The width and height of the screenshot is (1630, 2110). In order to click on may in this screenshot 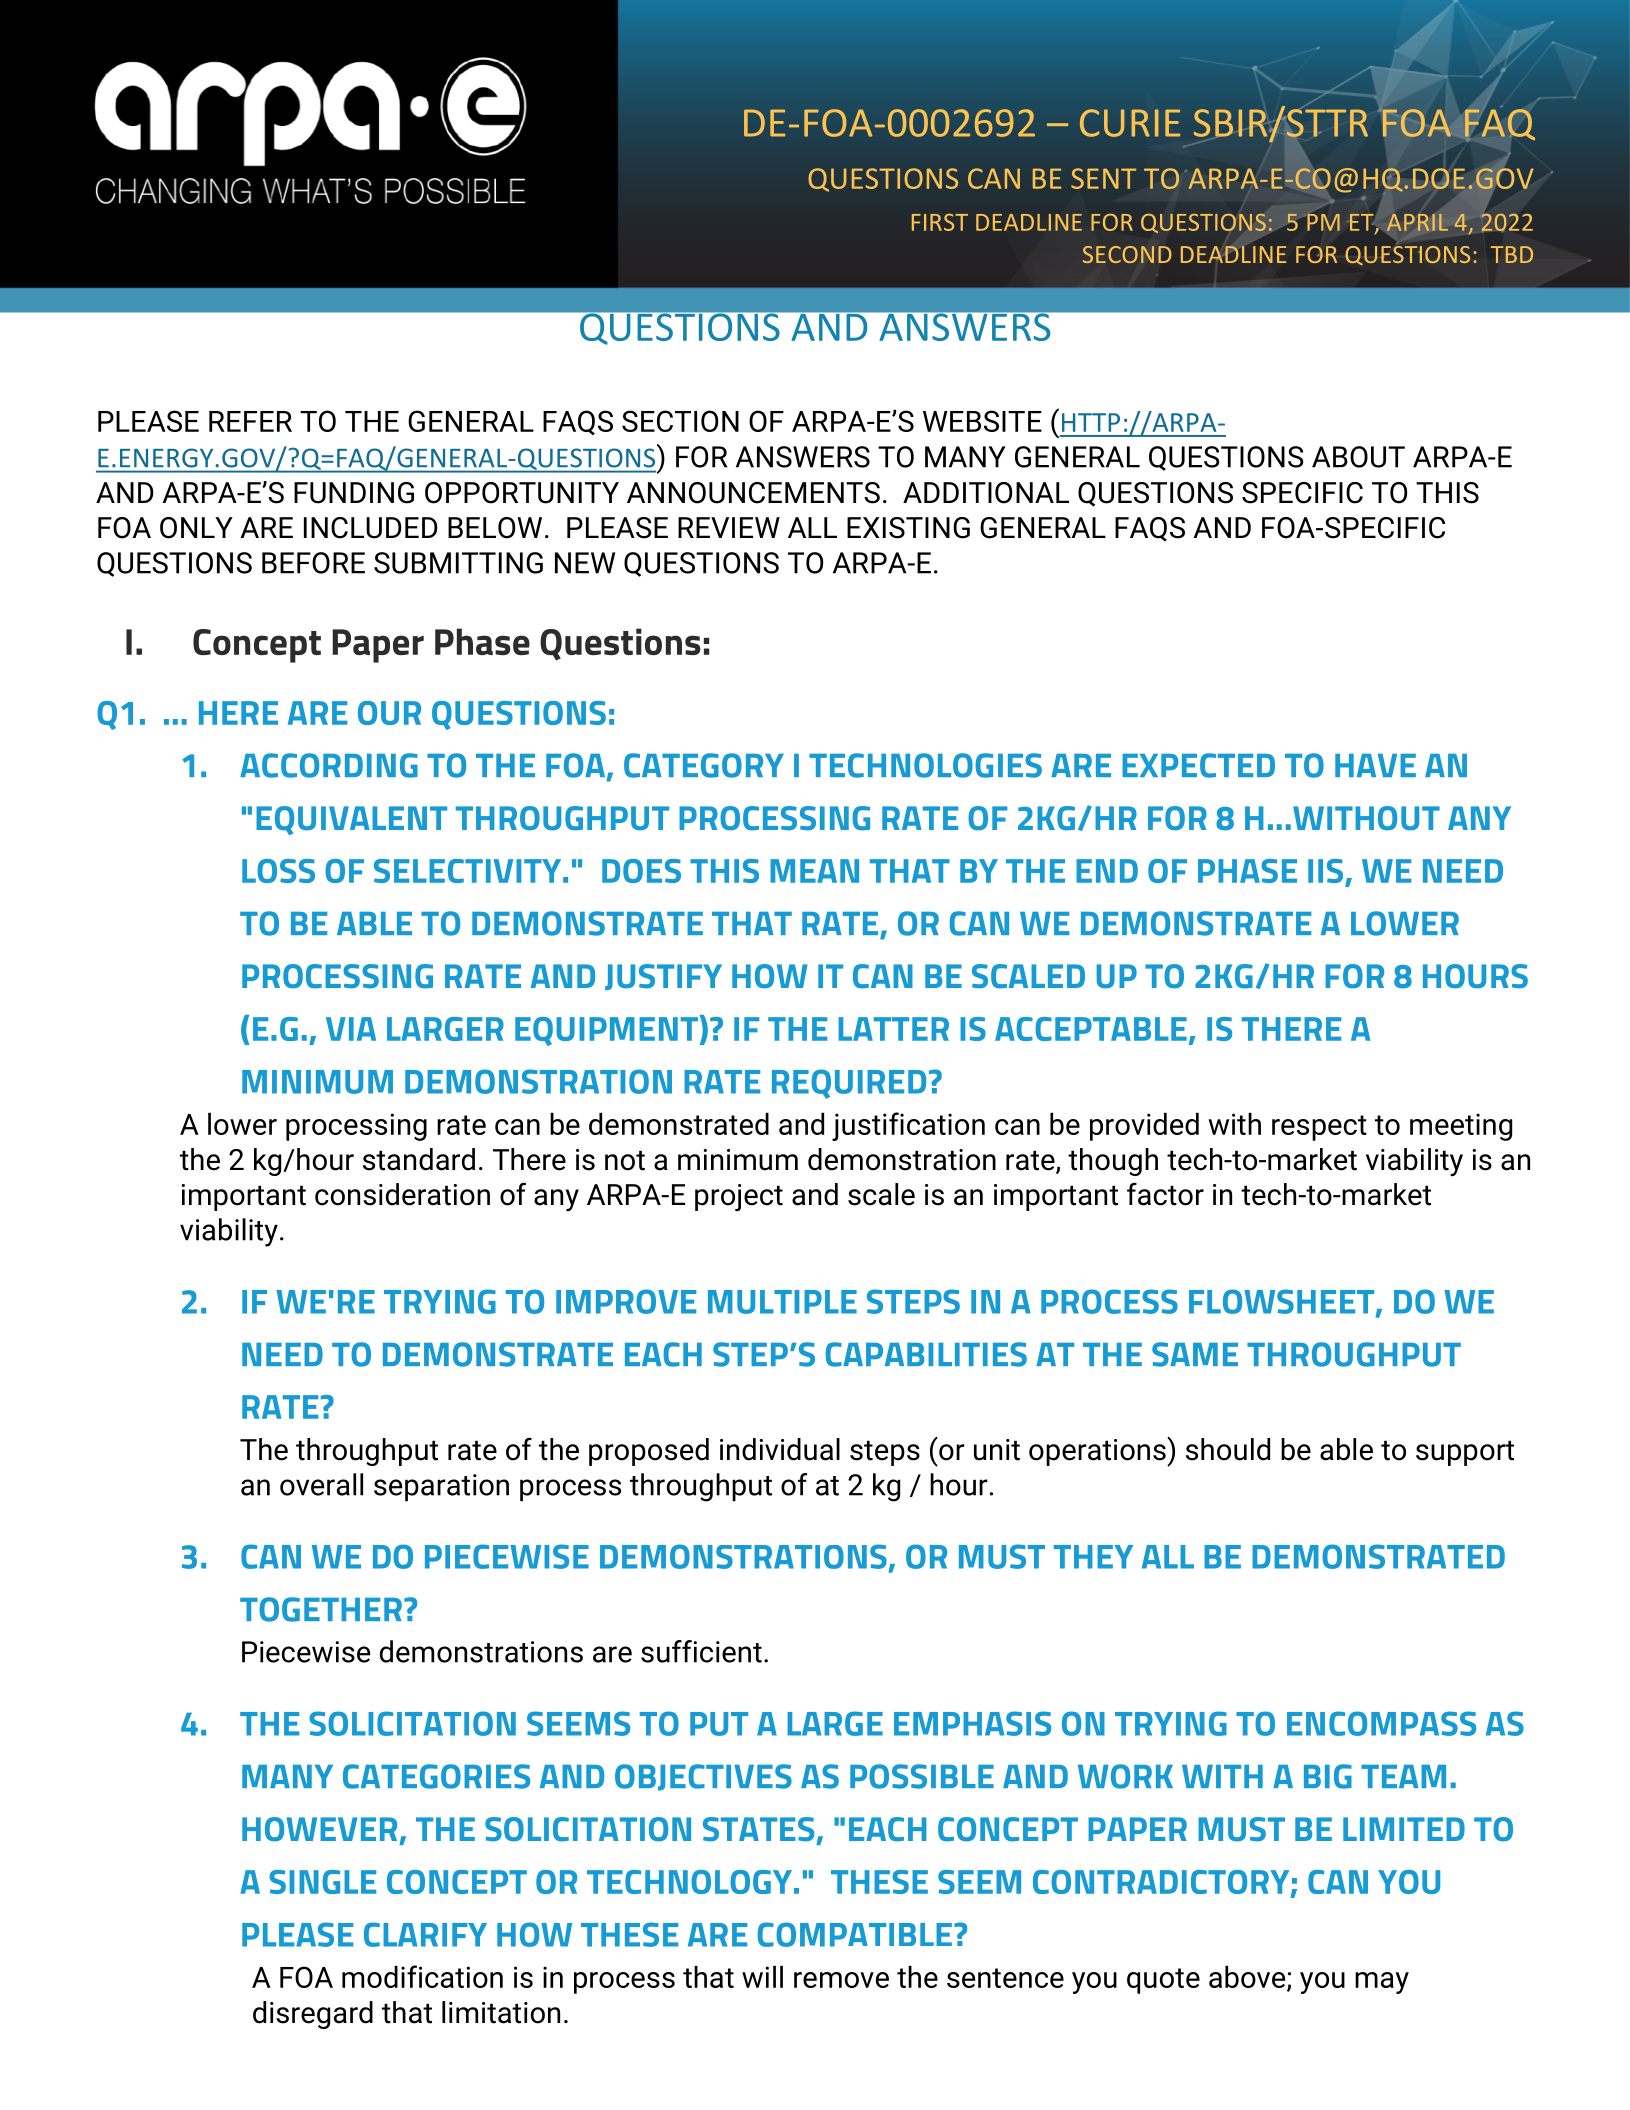, I will do `click(1382, 1983)`.
